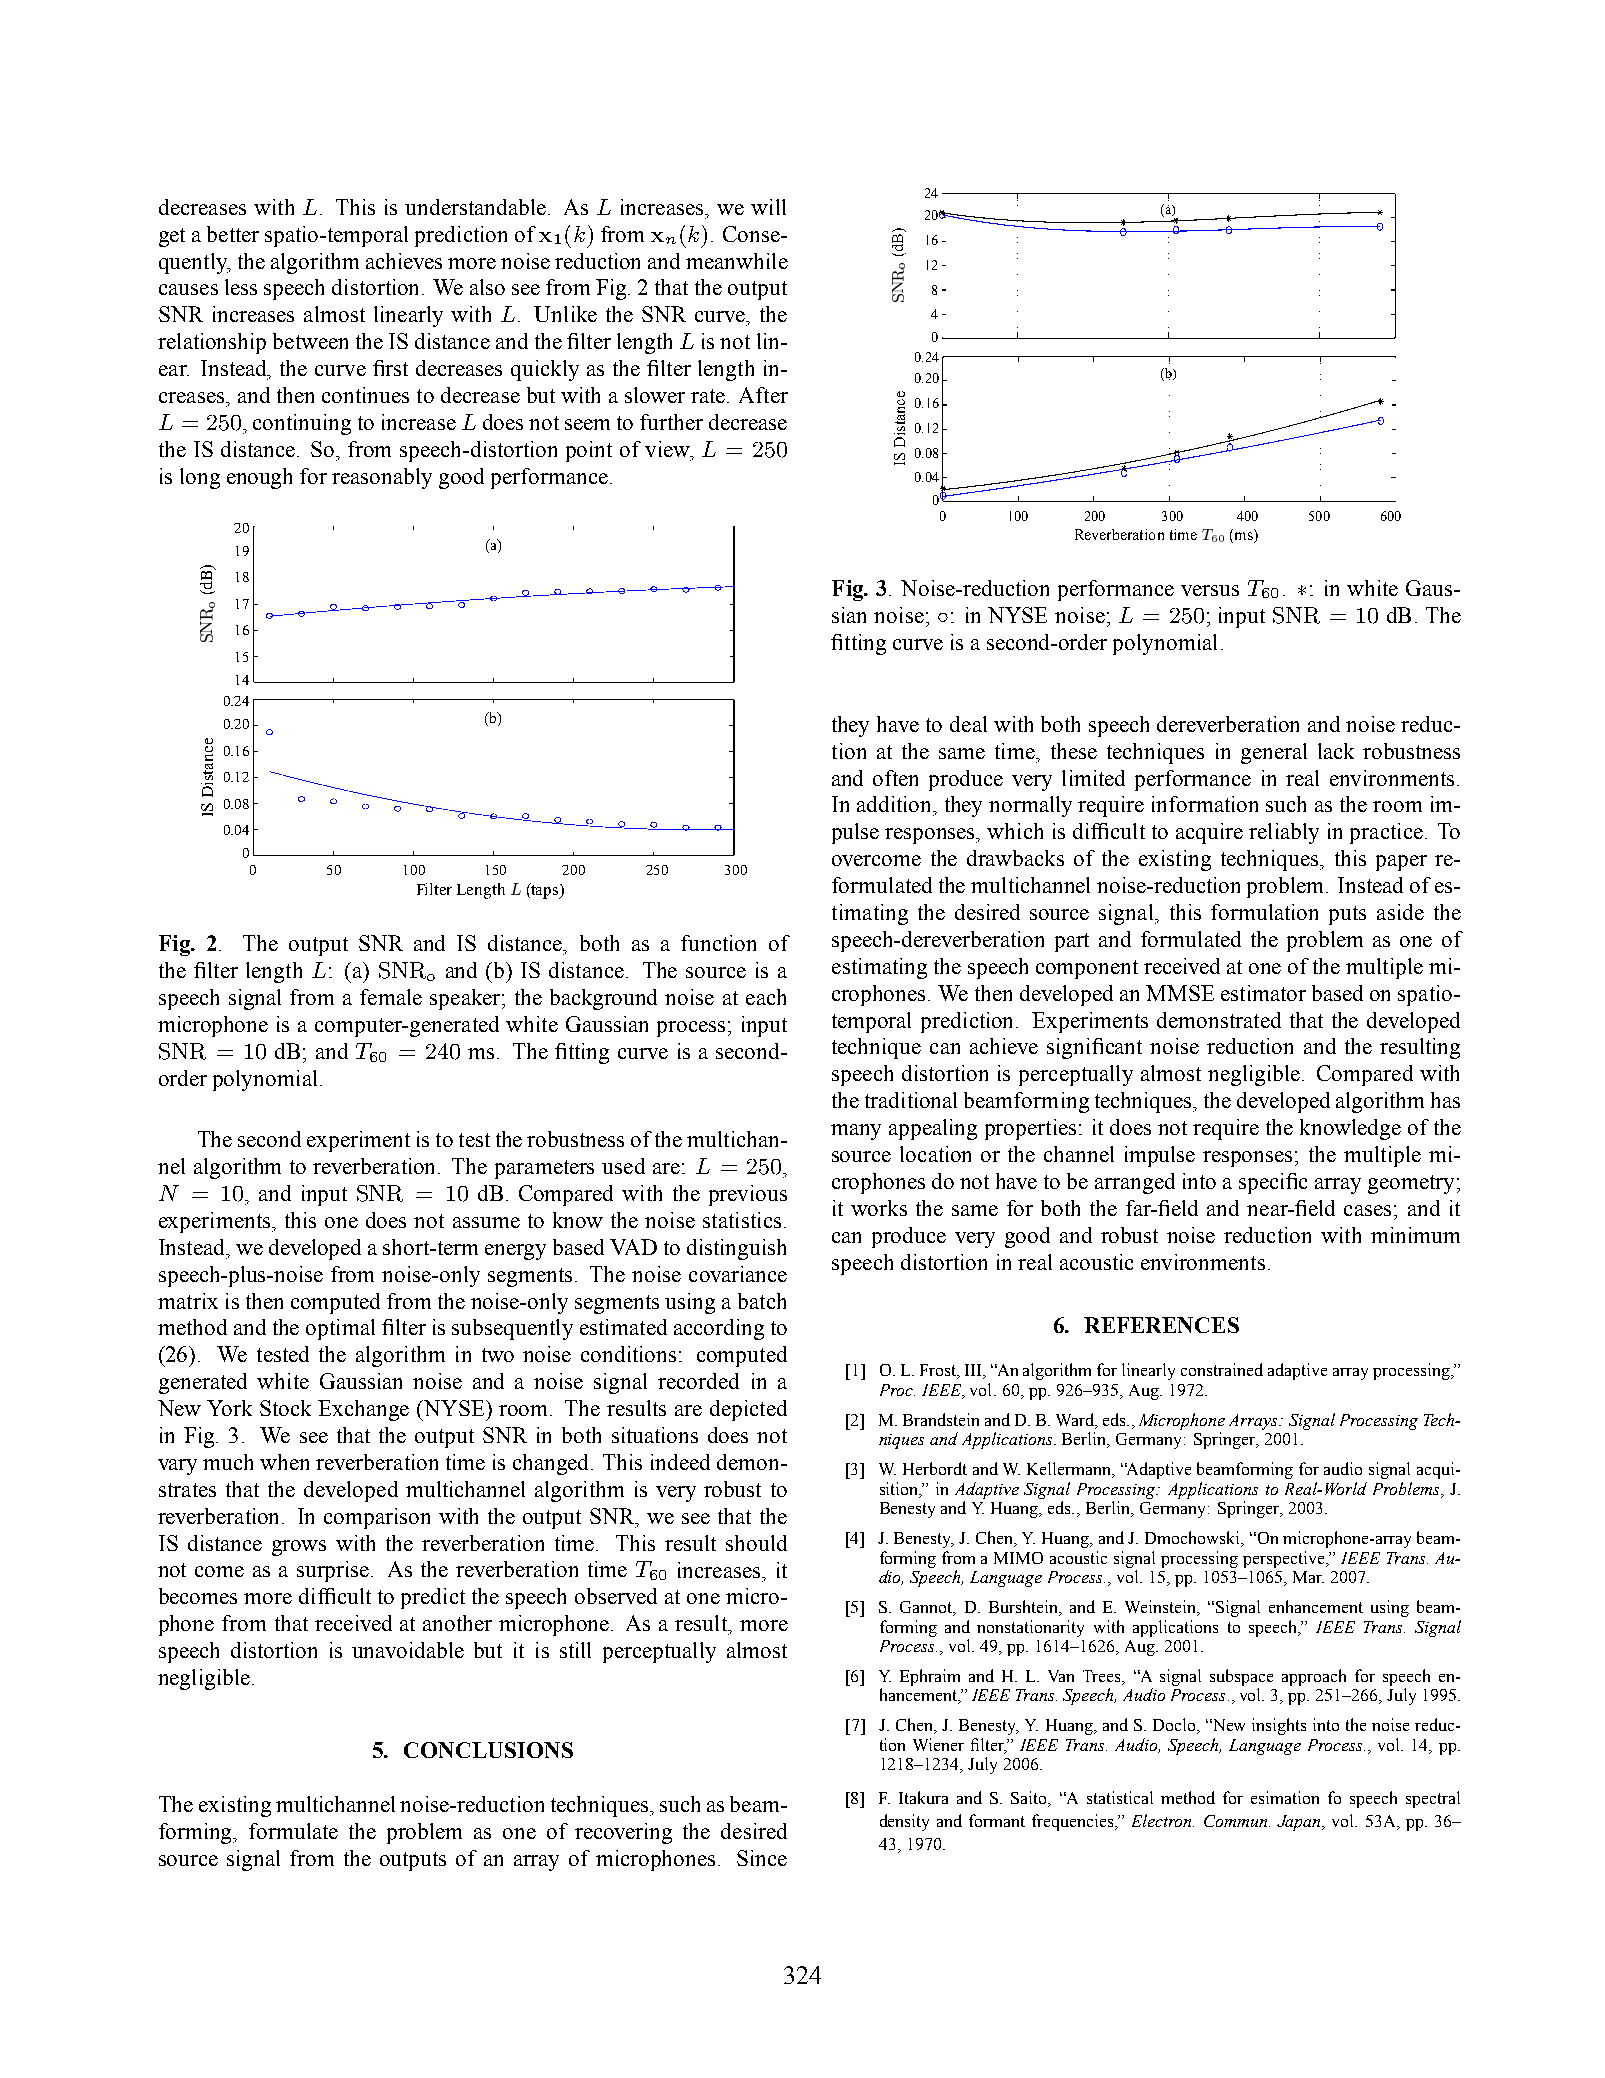  What do you see at coordinates (488, 1750) in the image?
I see `CONCLUSIONS` at bounding box center [488, 1750].
